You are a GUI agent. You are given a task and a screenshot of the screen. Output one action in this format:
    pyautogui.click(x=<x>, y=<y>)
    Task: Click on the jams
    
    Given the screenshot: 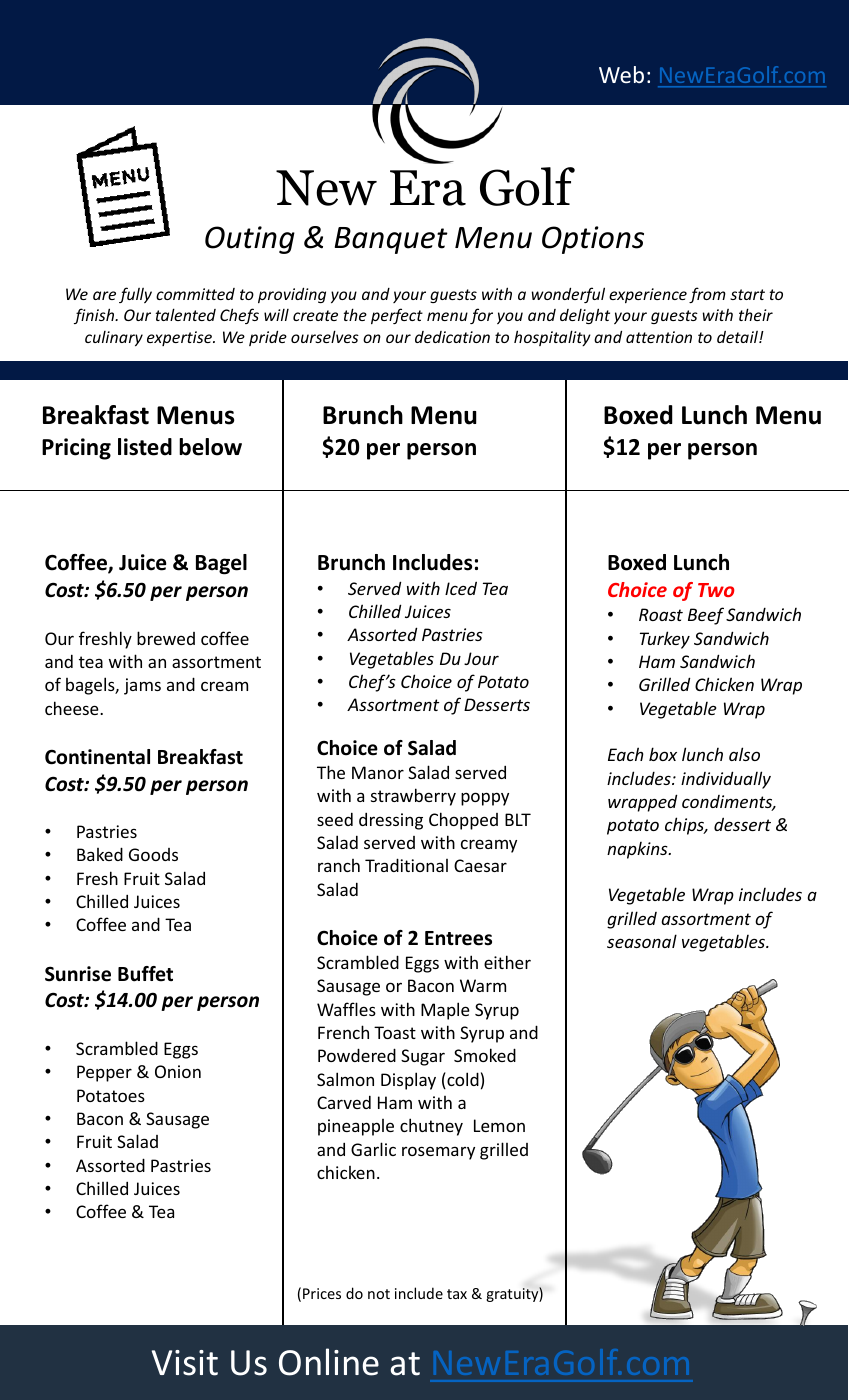 What is the action you would take?
    pyautogui.click(x=142, y=686)
